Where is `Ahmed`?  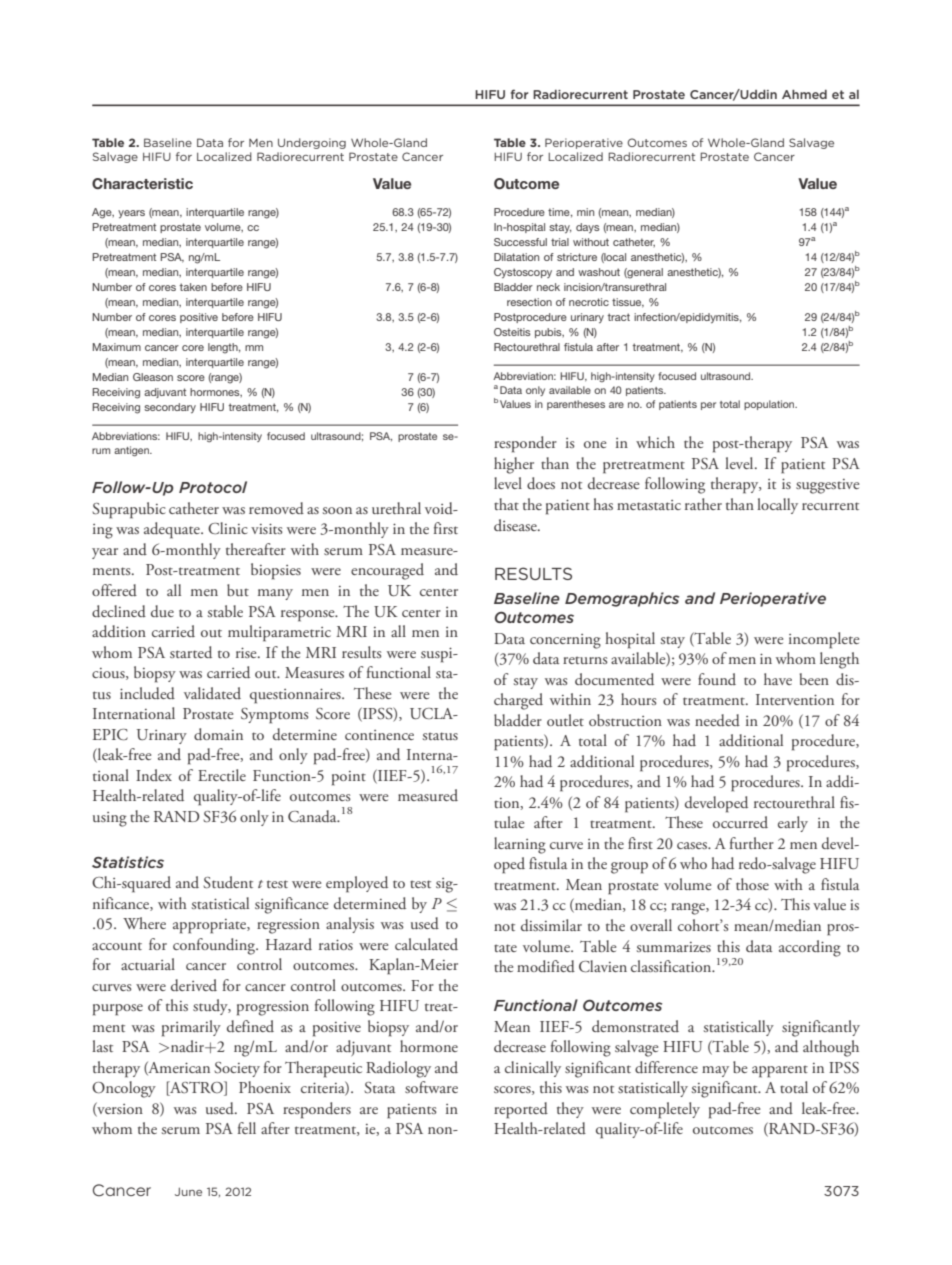 Ahmed is located at coordinates (804, 94).
